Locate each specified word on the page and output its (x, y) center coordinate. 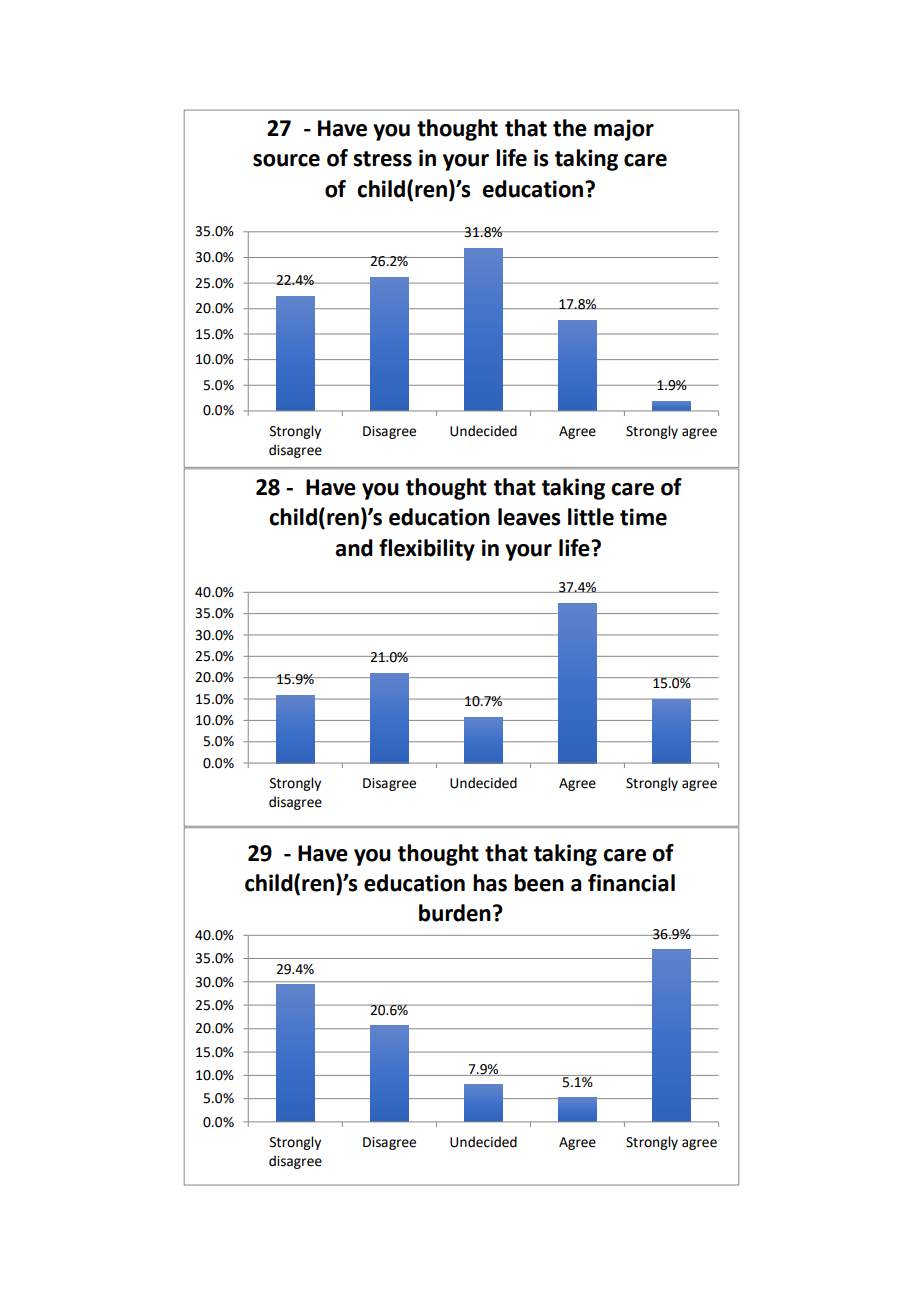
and (354, 548)
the (570, 128)
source (286, 160)
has (490, 883)
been (539, 883)
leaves (529, 517)
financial (631, 883)
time (643, 517)
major (624, 130)
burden (455, 913)
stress (382, 159)
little (591, 517)
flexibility (427, 550)
